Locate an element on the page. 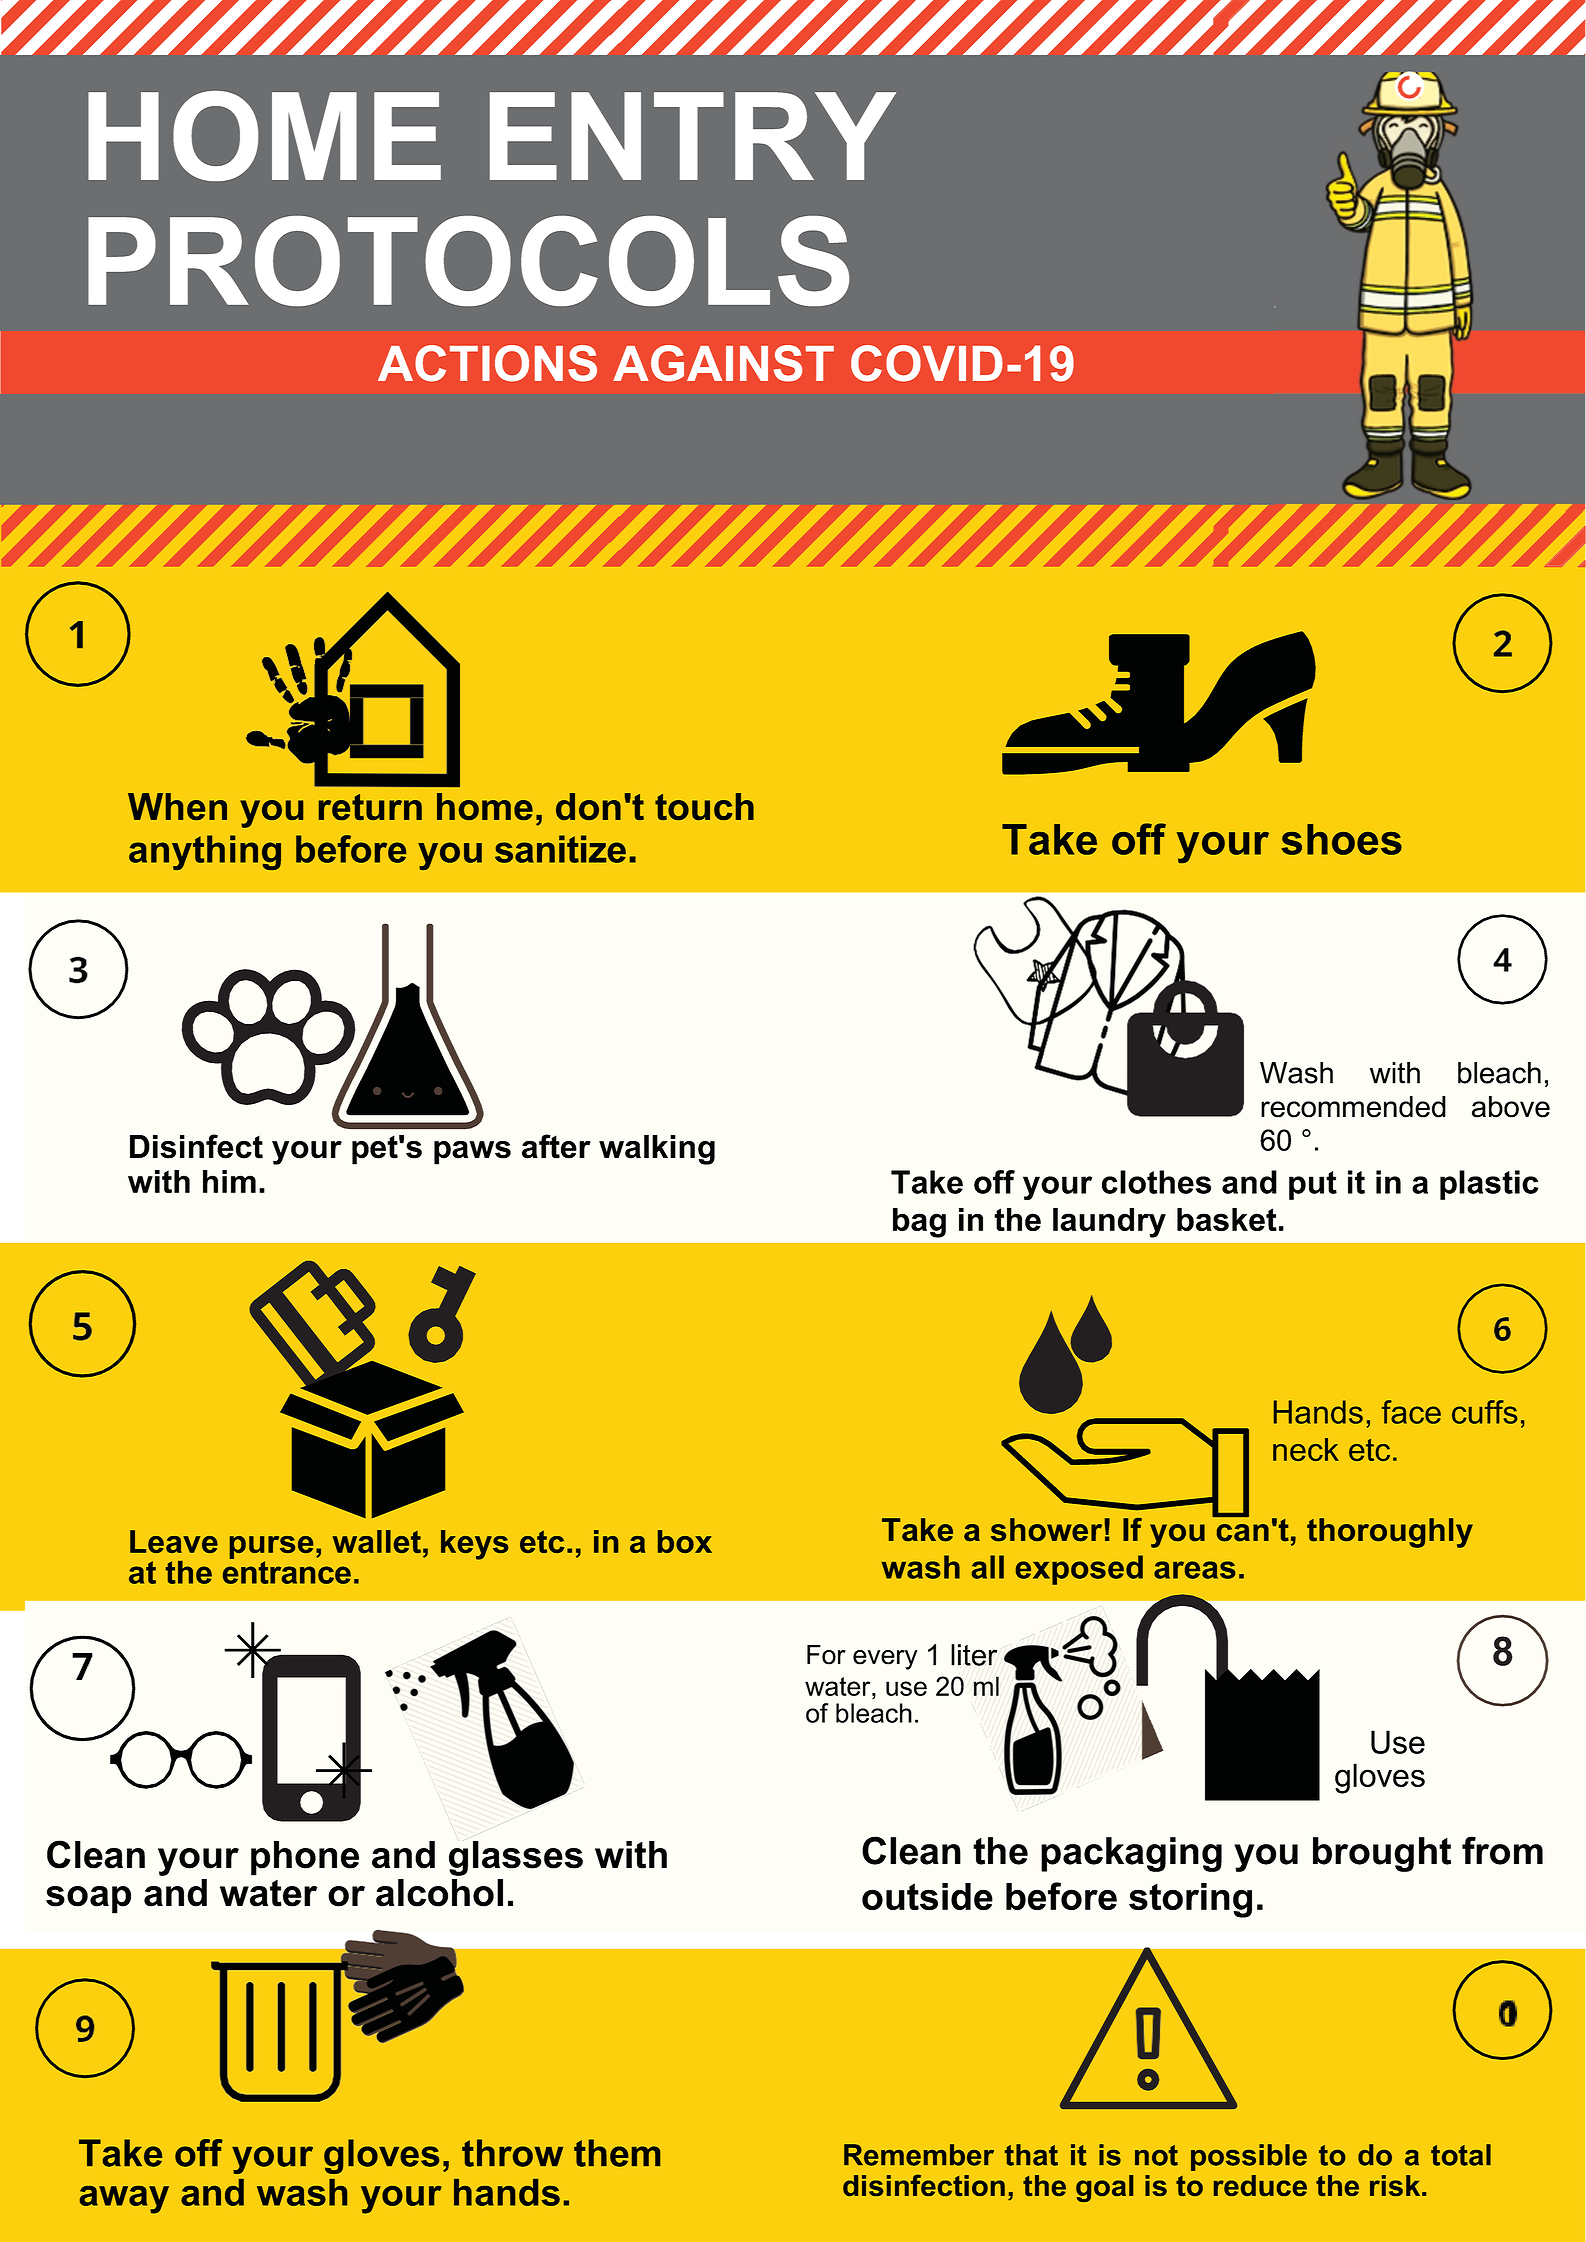 The height and width of the page is (2242, 1586). every is located at coordinates (885, 1660).
